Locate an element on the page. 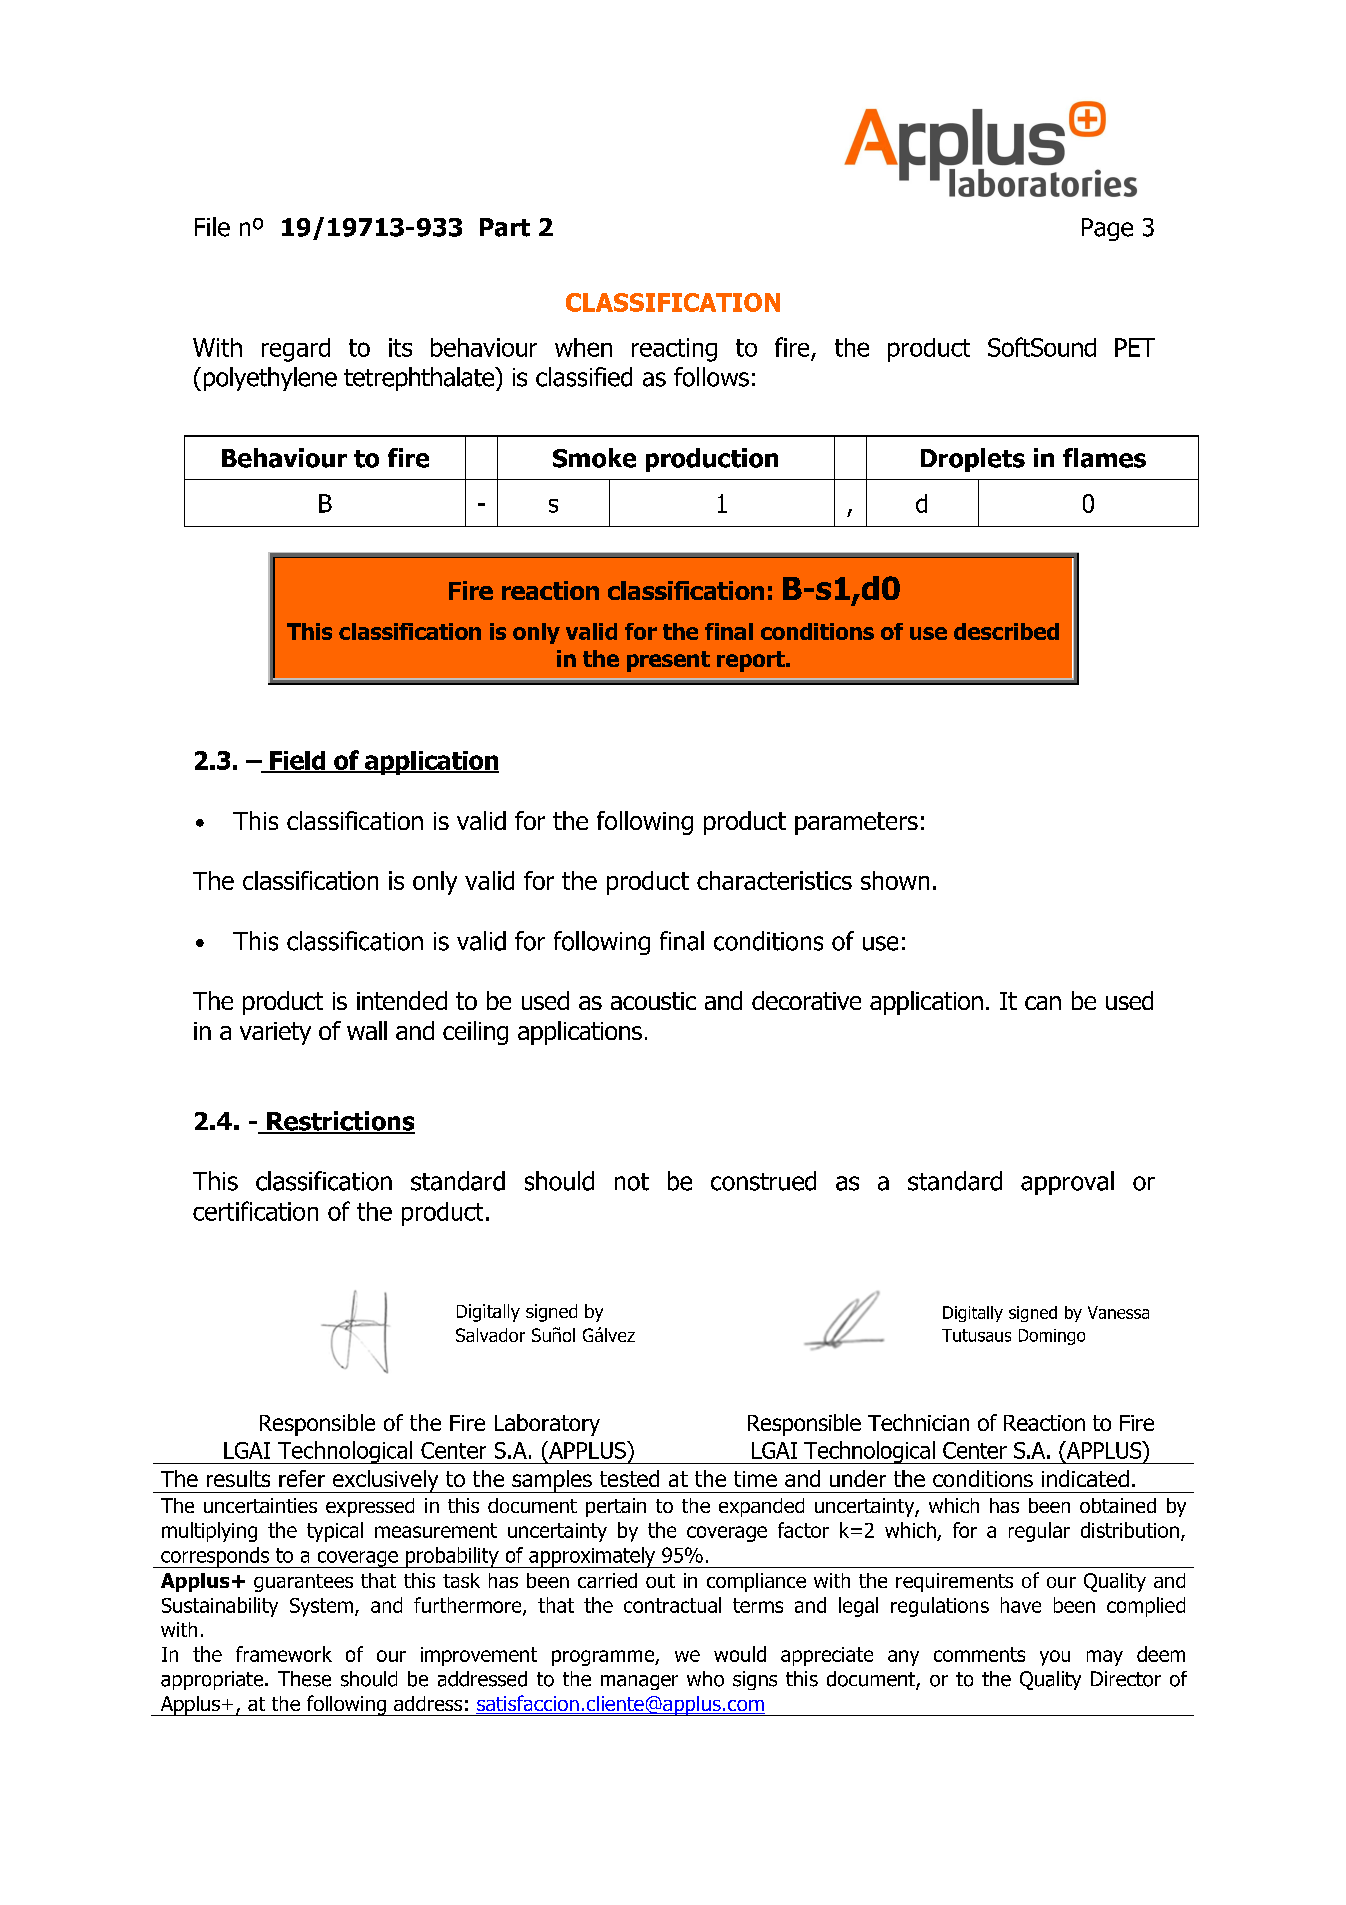 This document has width=1346, height=1905. certification is located at coordinates (255, 1211).
